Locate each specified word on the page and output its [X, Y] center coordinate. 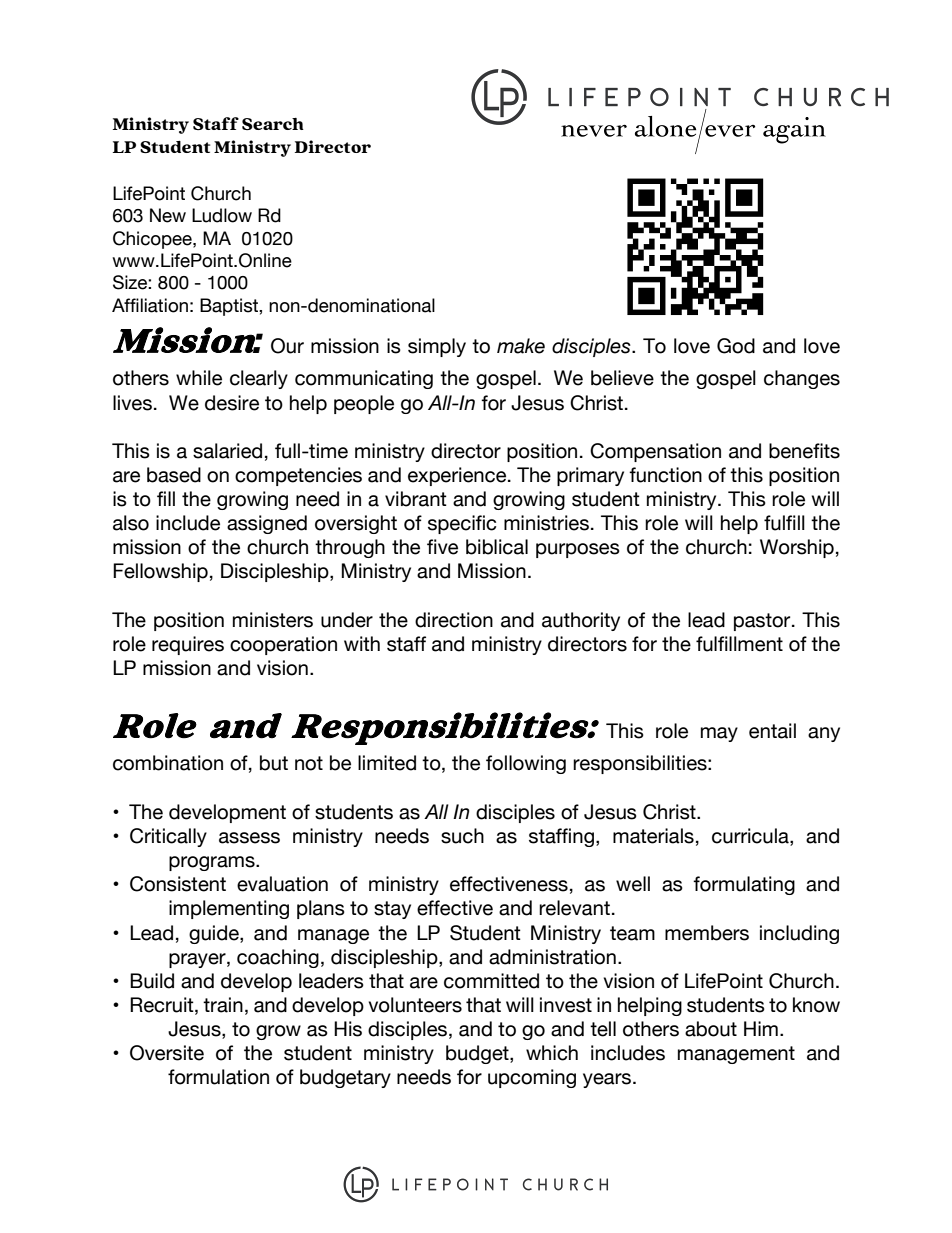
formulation [218, 1077]
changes [802, 379]
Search [273, 124]
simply [437, 347]
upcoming [532, 1078]
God [736, 346]
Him [761, 1028]
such [462, 836]
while [199, 378]
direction [454, 620]
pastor [763, 622]
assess [249, 838]
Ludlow [222, 215]
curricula [751, 837]
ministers [273, 620]
